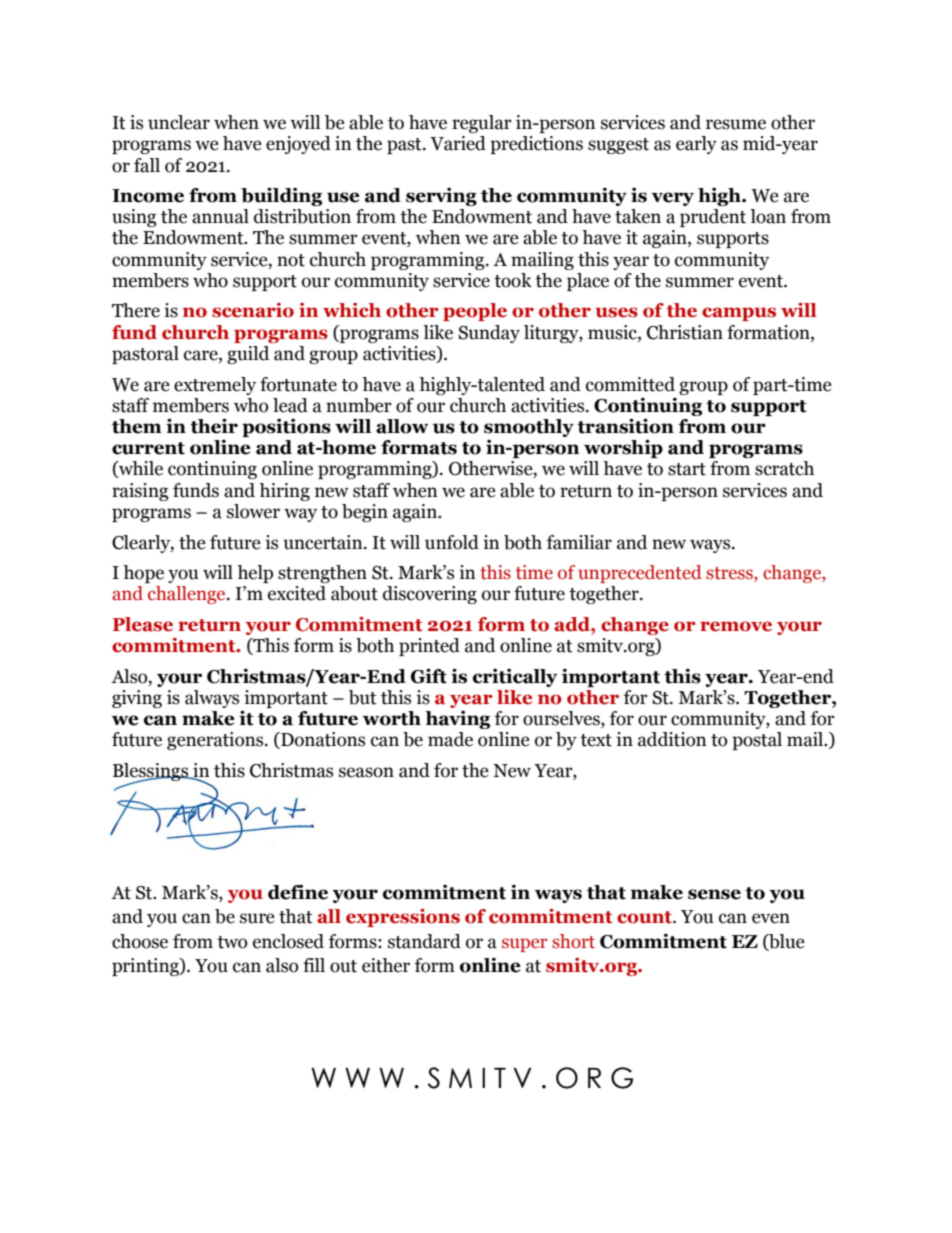 This screenshot has height=1233, width=952. What do you see at coordinates (640, 574) in the screenshot?
I see `unprecedented` at bounding box center [640, 574].
